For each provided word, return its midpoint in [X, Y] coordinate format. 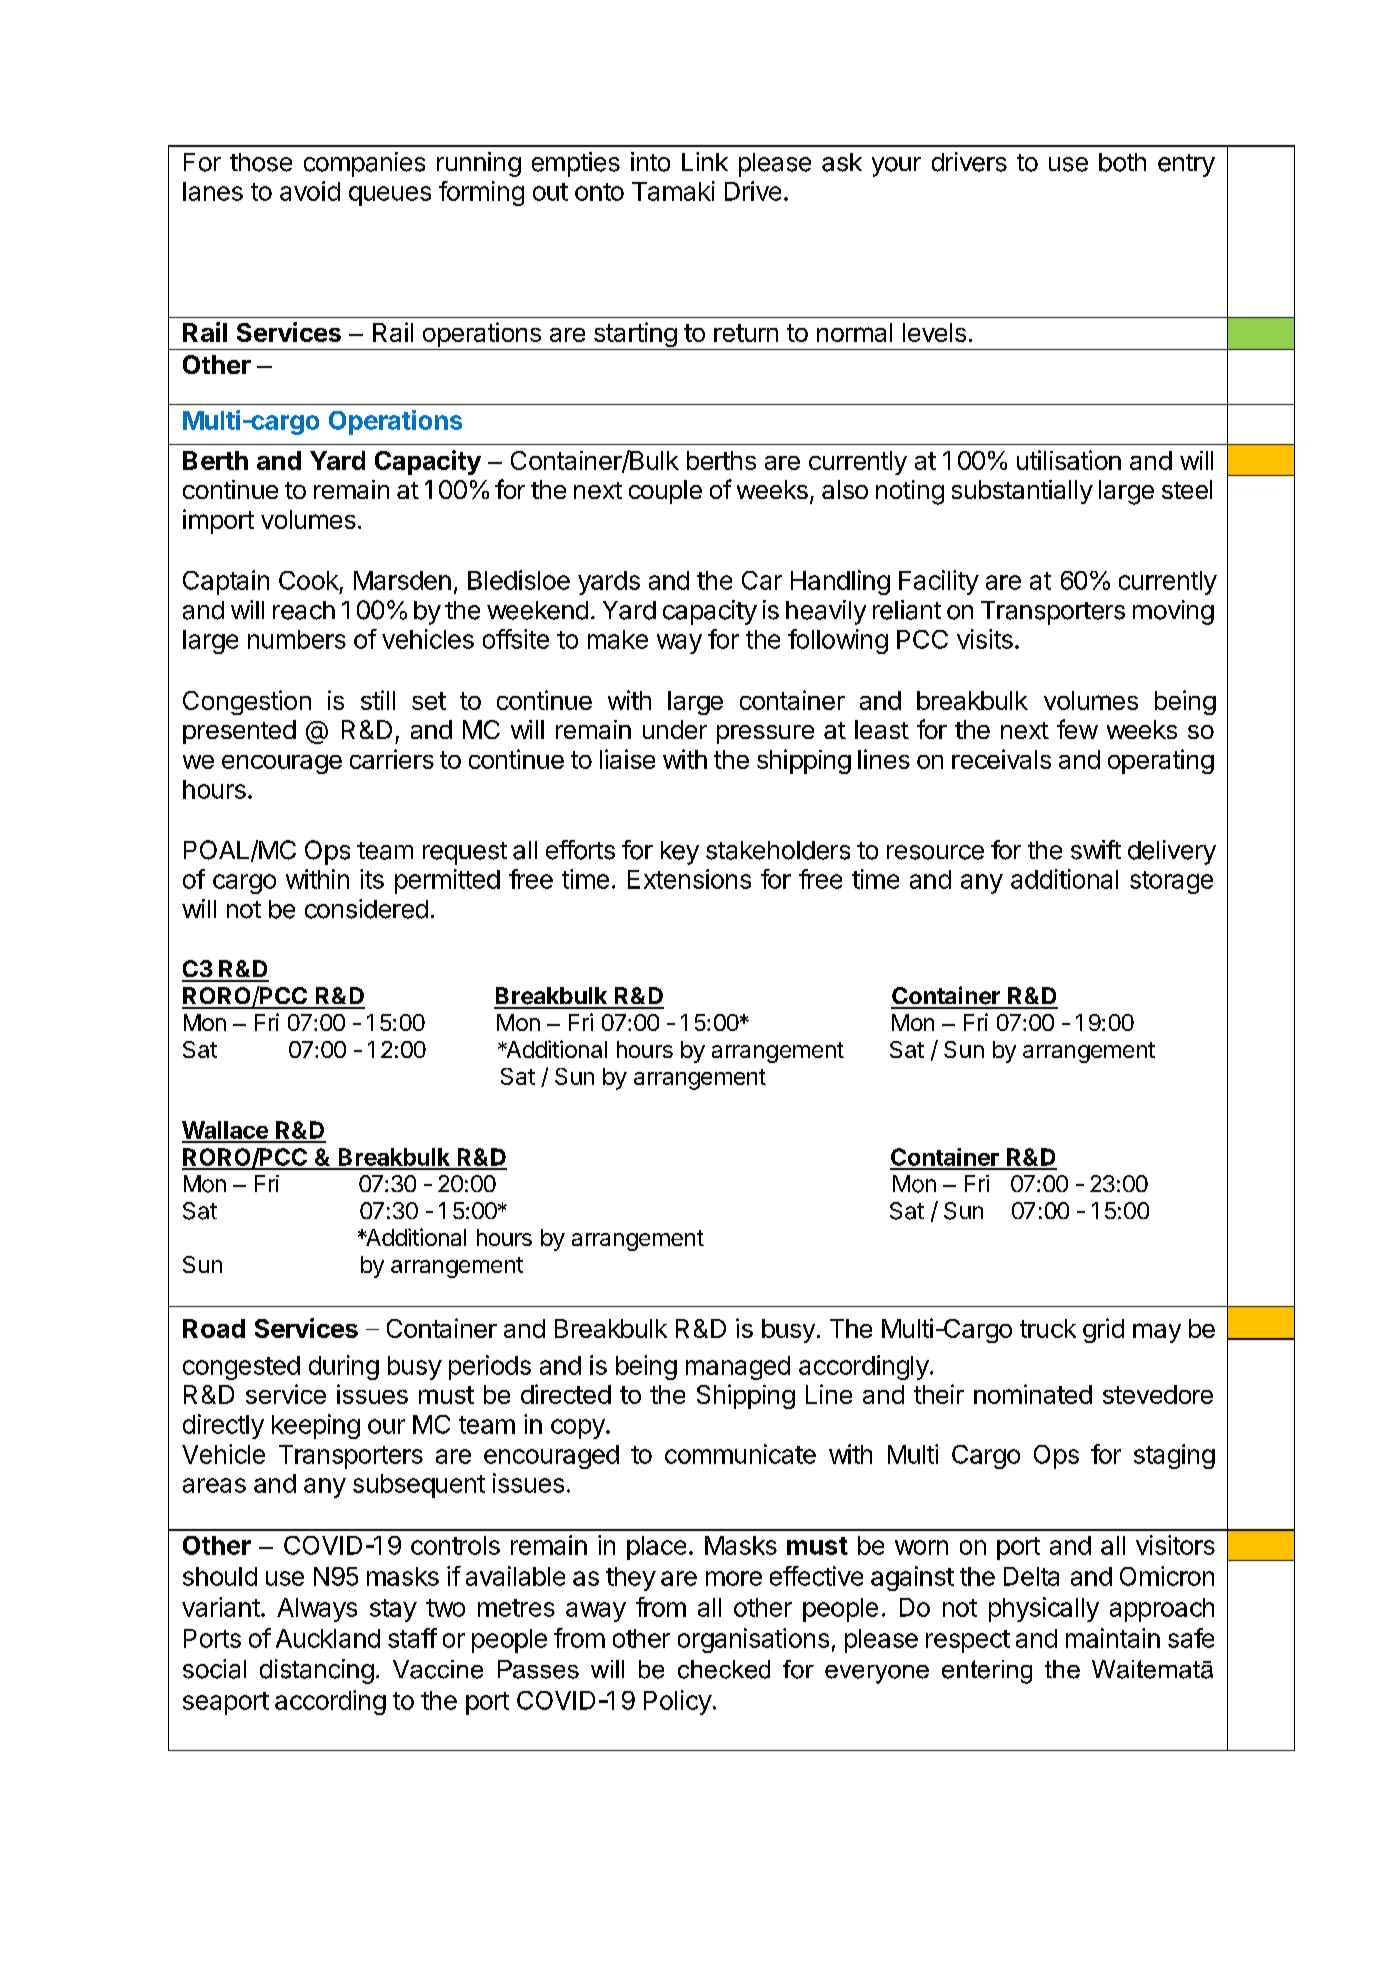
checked [724, 1669]
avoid [310, 191]
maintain [1113, 1638]
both [1122, 162]
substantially [1022, 492]
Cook [309, 580]
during [344, 1367]
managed [738, 1368]
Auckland [328, 1638]
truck [1048, 1328]
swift [1096, 850]
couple [665, 492]
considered [366, 909]
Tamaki [673, 191]
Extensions [689, 879]
